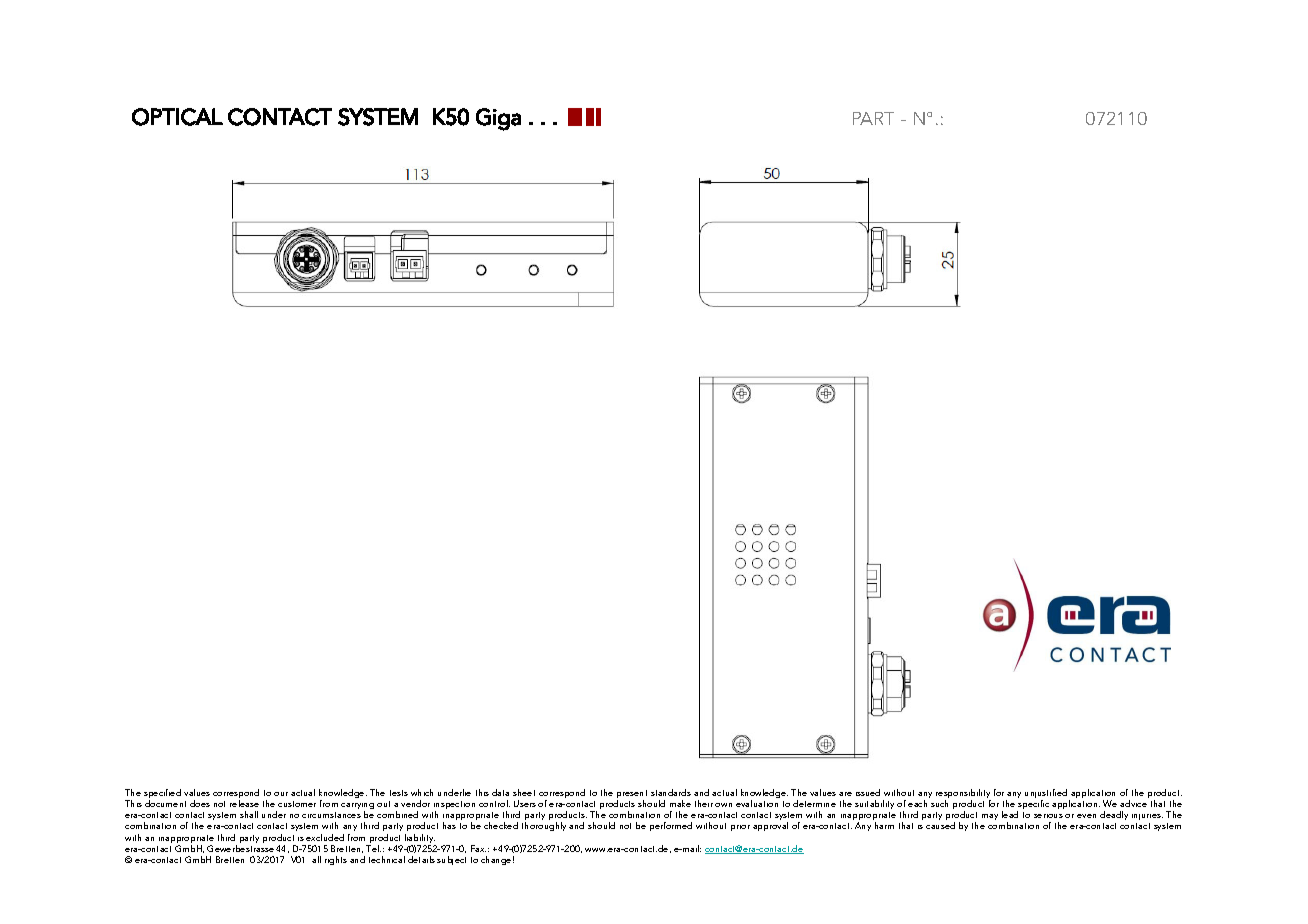  Describe the element at coordinates (1047, 795) in the screenshot. I see `unjustified` at that location.
